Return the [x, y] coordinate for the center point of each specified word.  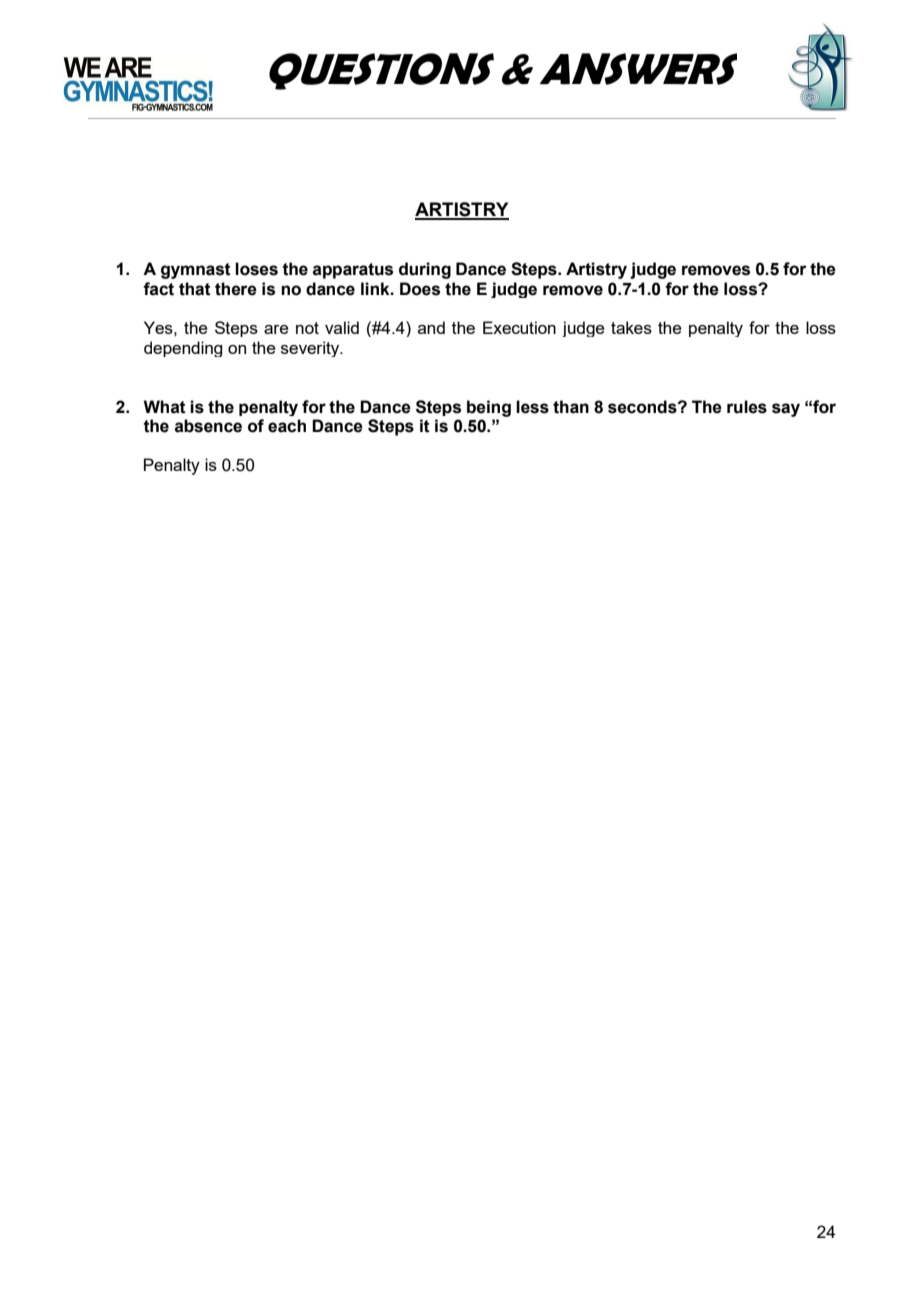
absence [208, 426]
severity [311, 349]
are [276, 329]
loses [256, 269]
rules [747, 407]
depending [183, 349]
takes [631, 327]
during [425, 270]
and [431, 327]
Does [420, 289]
